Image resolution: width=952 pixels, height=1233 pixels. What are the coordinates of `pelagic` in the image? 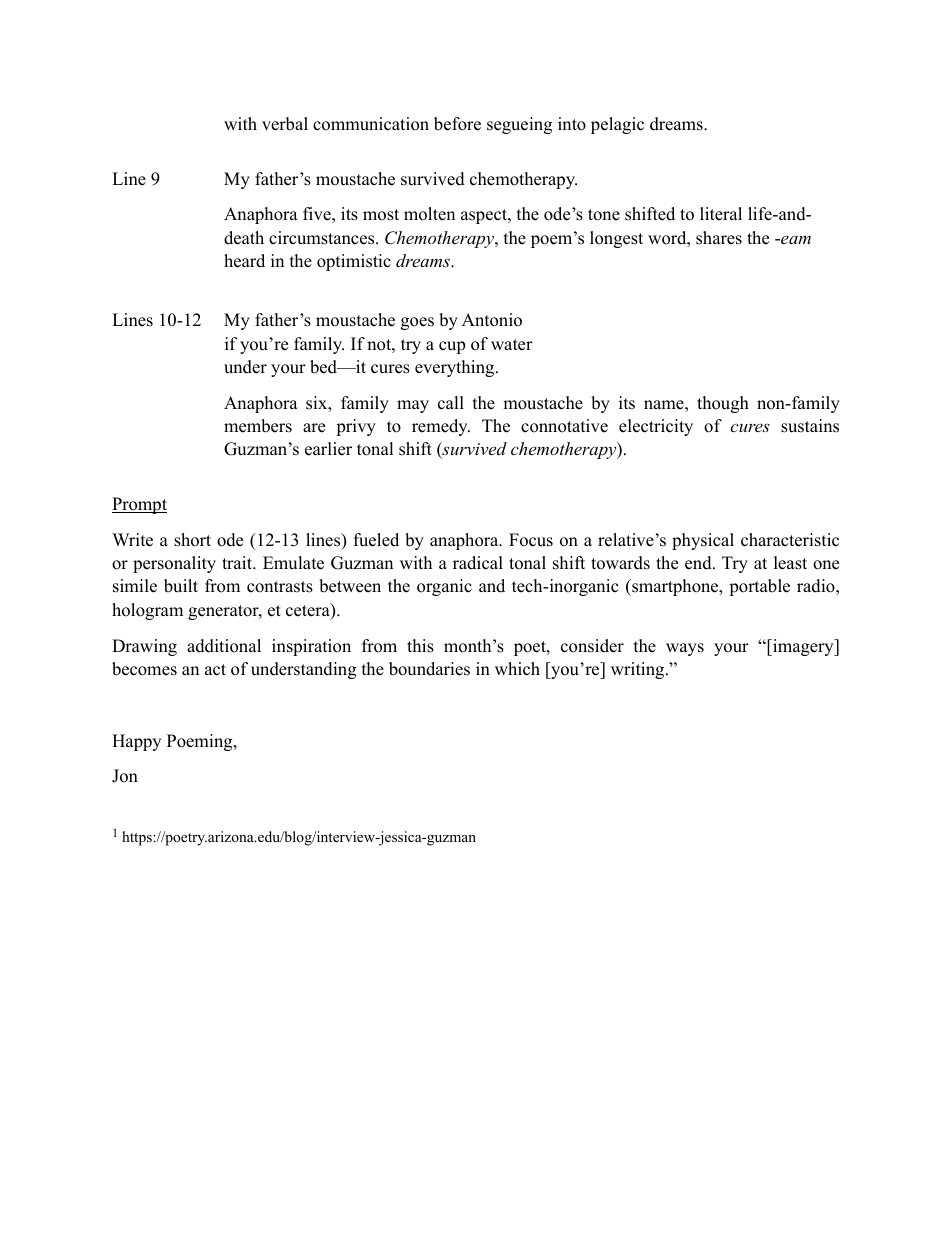 It's located at (617, 125).
